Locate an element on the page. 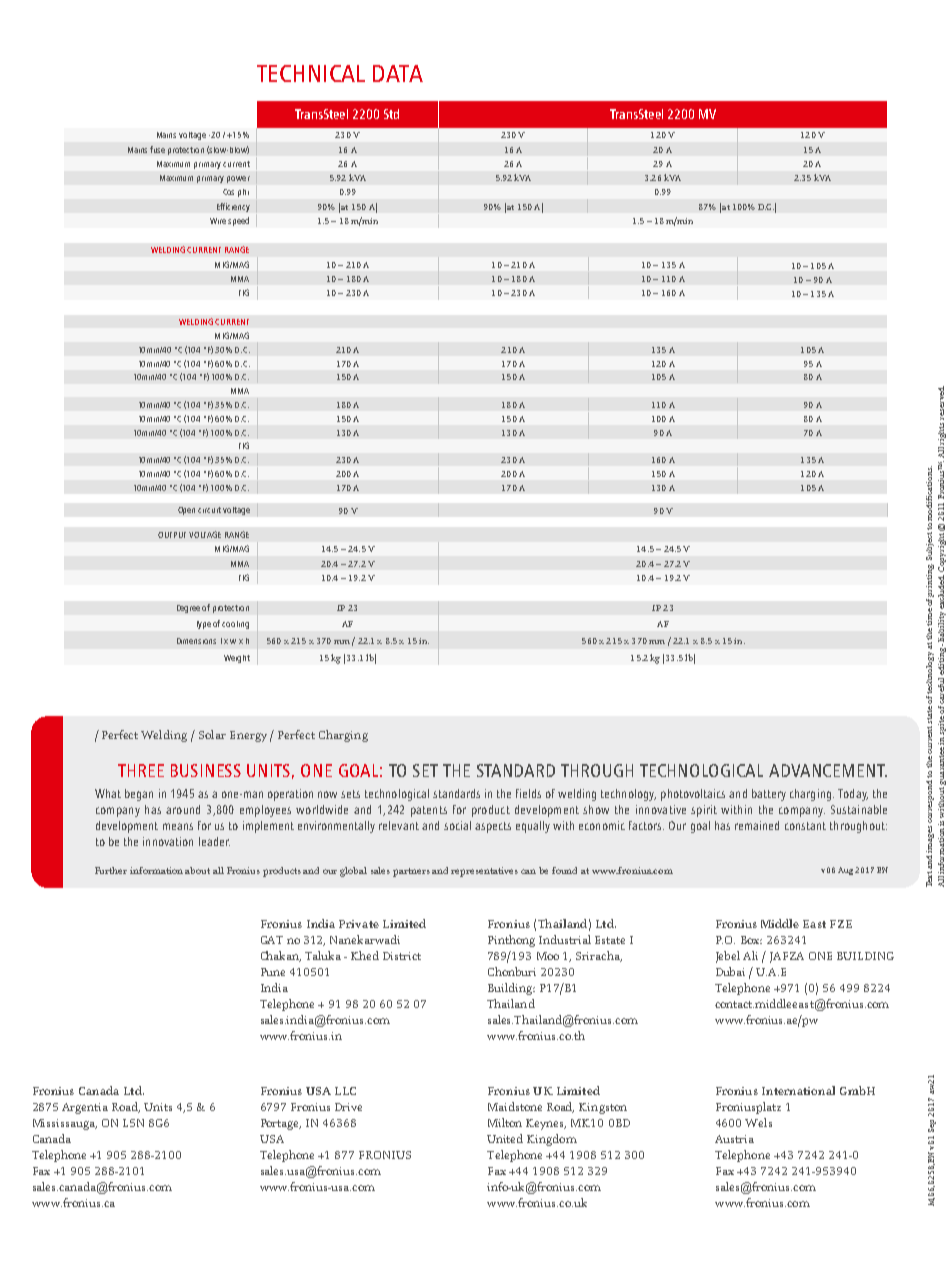  ADVANCEMENT is located at coordinates (828, 770).
